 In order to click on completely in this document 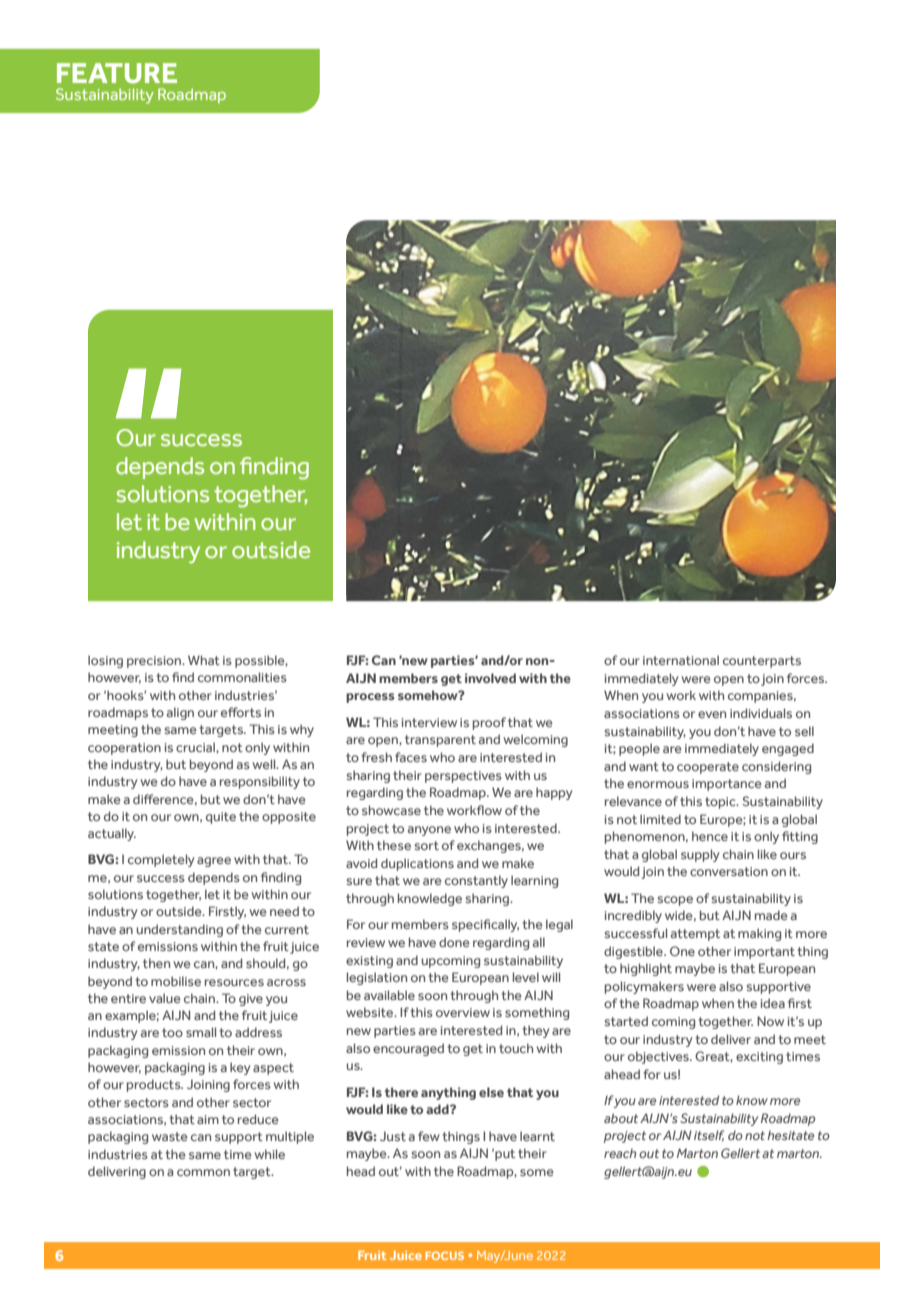, I will do `click(161, 860)`.
